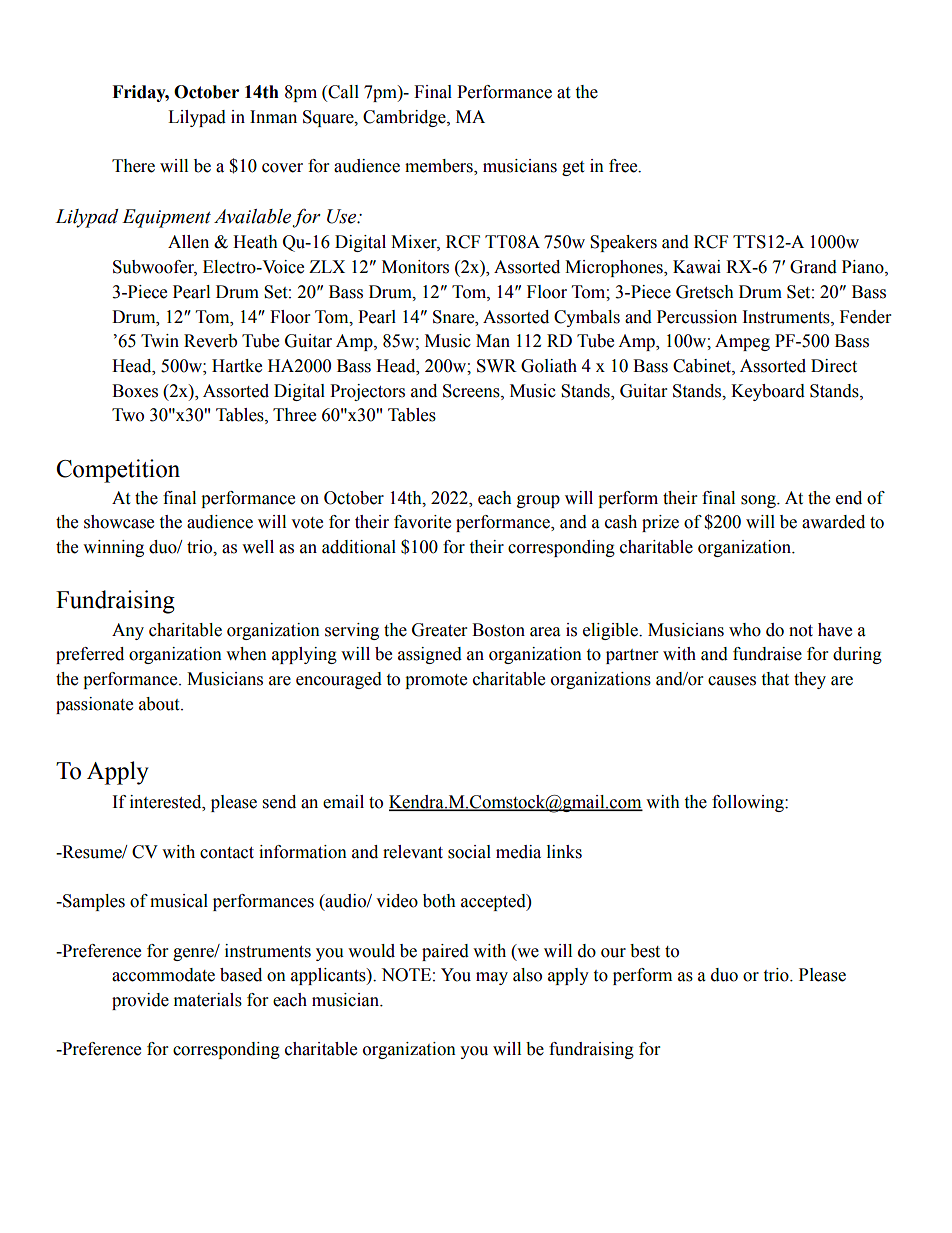 This image has height=1233, width=952. I want to click on accommodate, so click(163, 975).
